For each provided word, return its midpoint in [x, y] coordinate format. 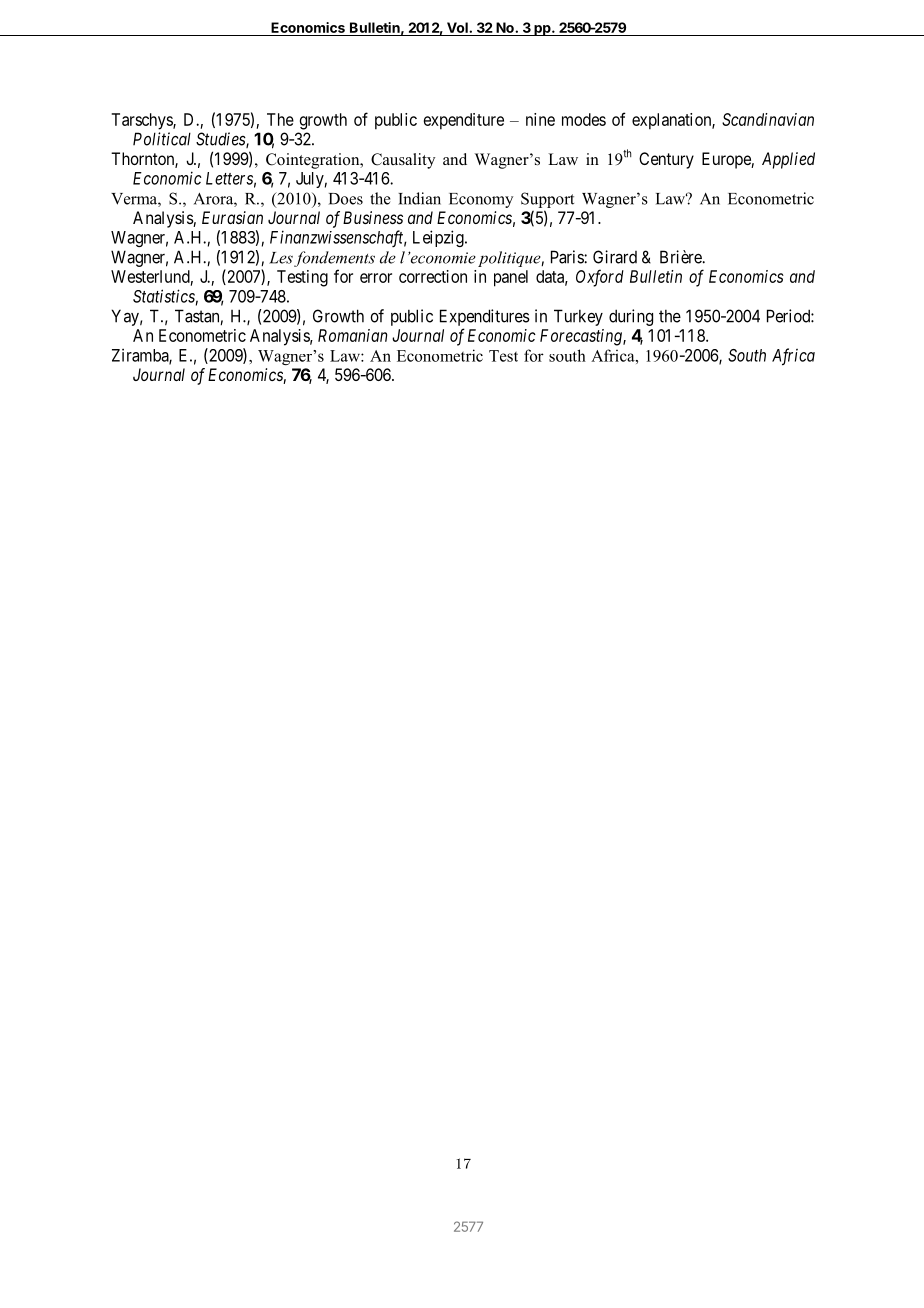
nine [540, 119]
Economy [481, 200]
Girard [615, 257]
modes [584, 119]
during [631, 317]
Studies [221, 140]
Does [346, 199]
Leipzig [439, 238]
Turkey [578, 317]
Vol [458, 27]
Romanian [352, 335]
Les [281, 258]
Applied [788, 160]
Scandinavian [768, 119]
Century [666, 160]
